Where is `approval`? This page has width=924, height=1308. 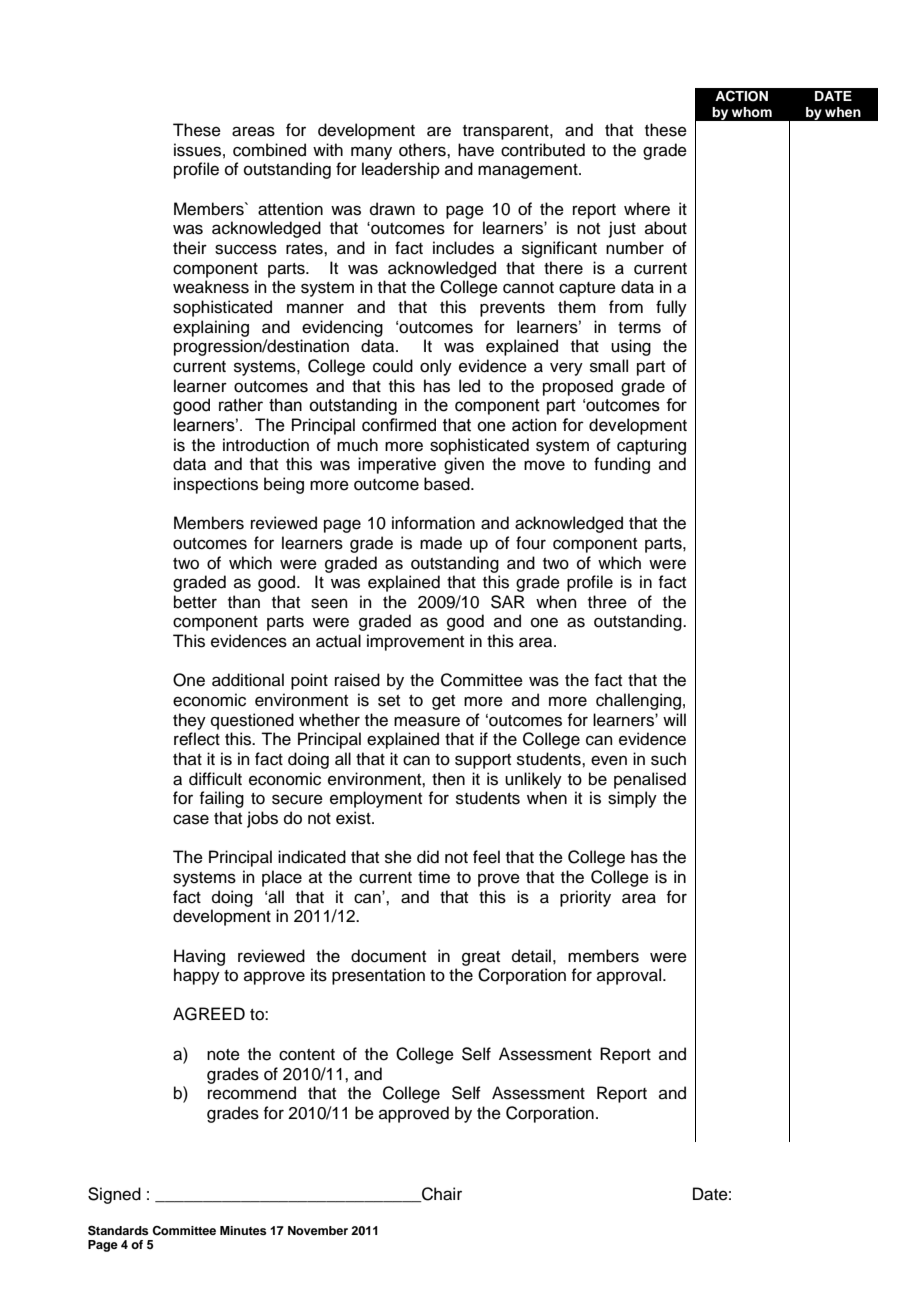 approval is located at coordinates (629, 976).
